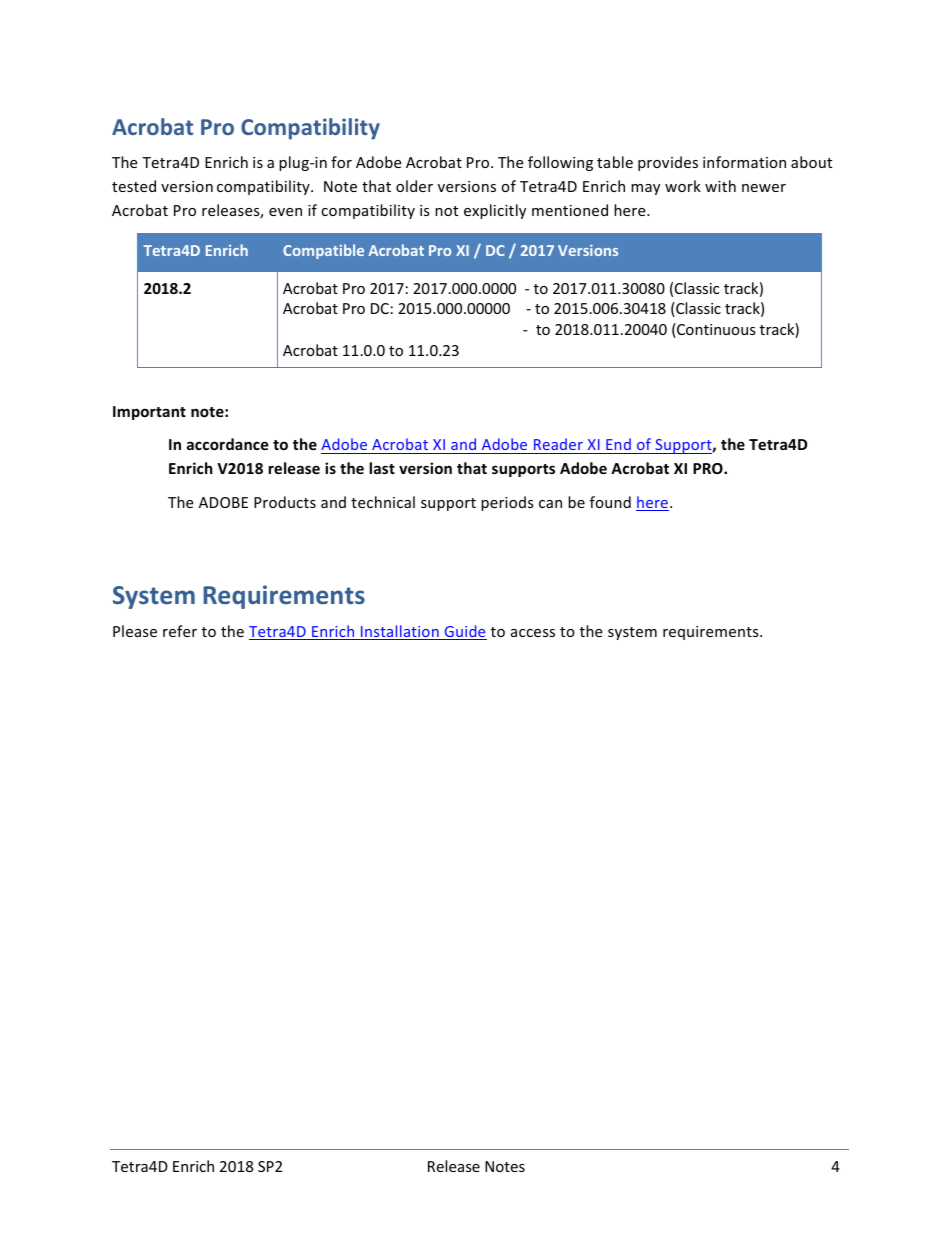 The width and height of the screenshot is (952, 1233). I want to click on Guide, so click(464, 632).
